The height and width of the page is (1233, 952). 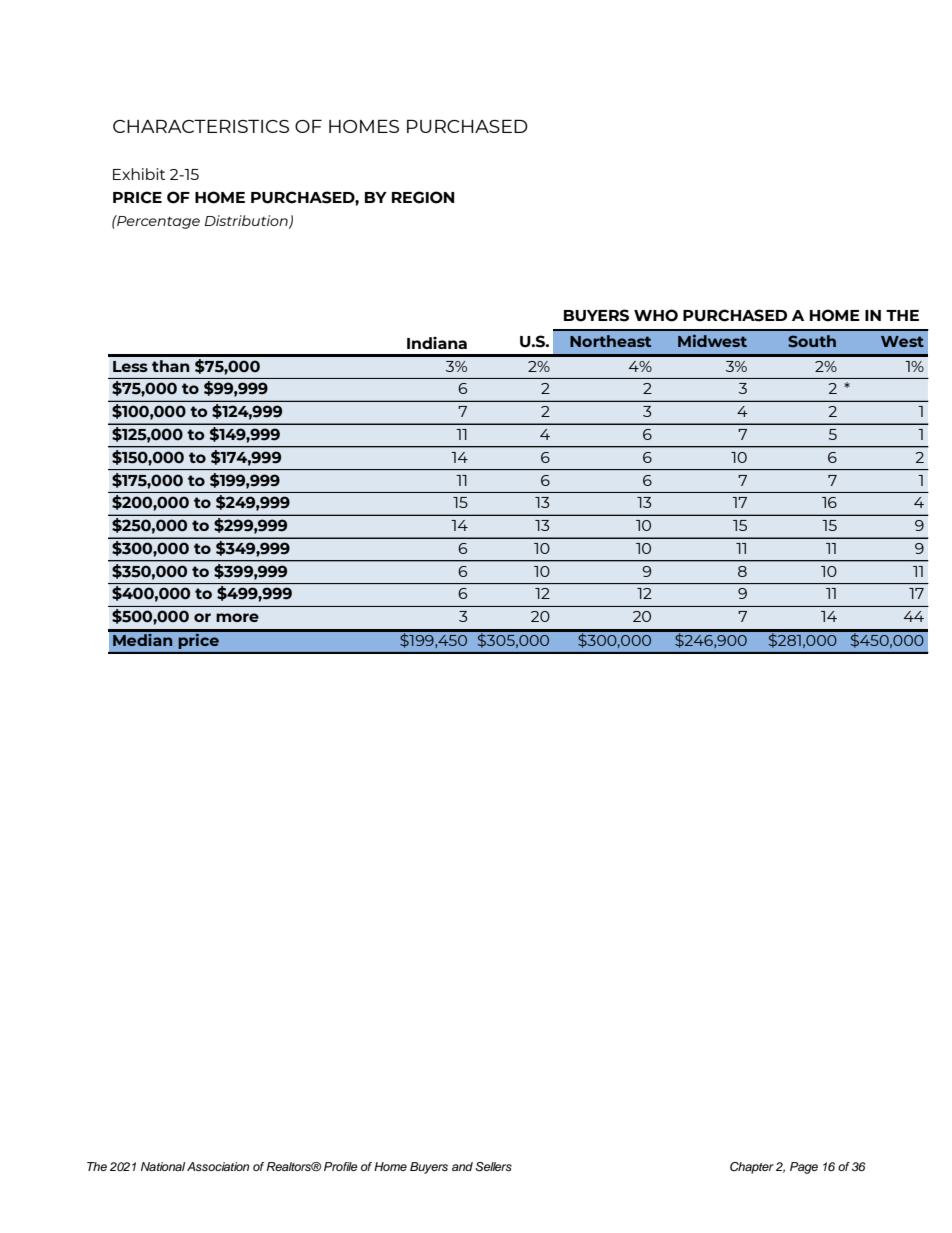 What do you see at coordinates (201, 126) in the page?
I see `CHARACTERISTICS` at bounding box center [201, 126].
